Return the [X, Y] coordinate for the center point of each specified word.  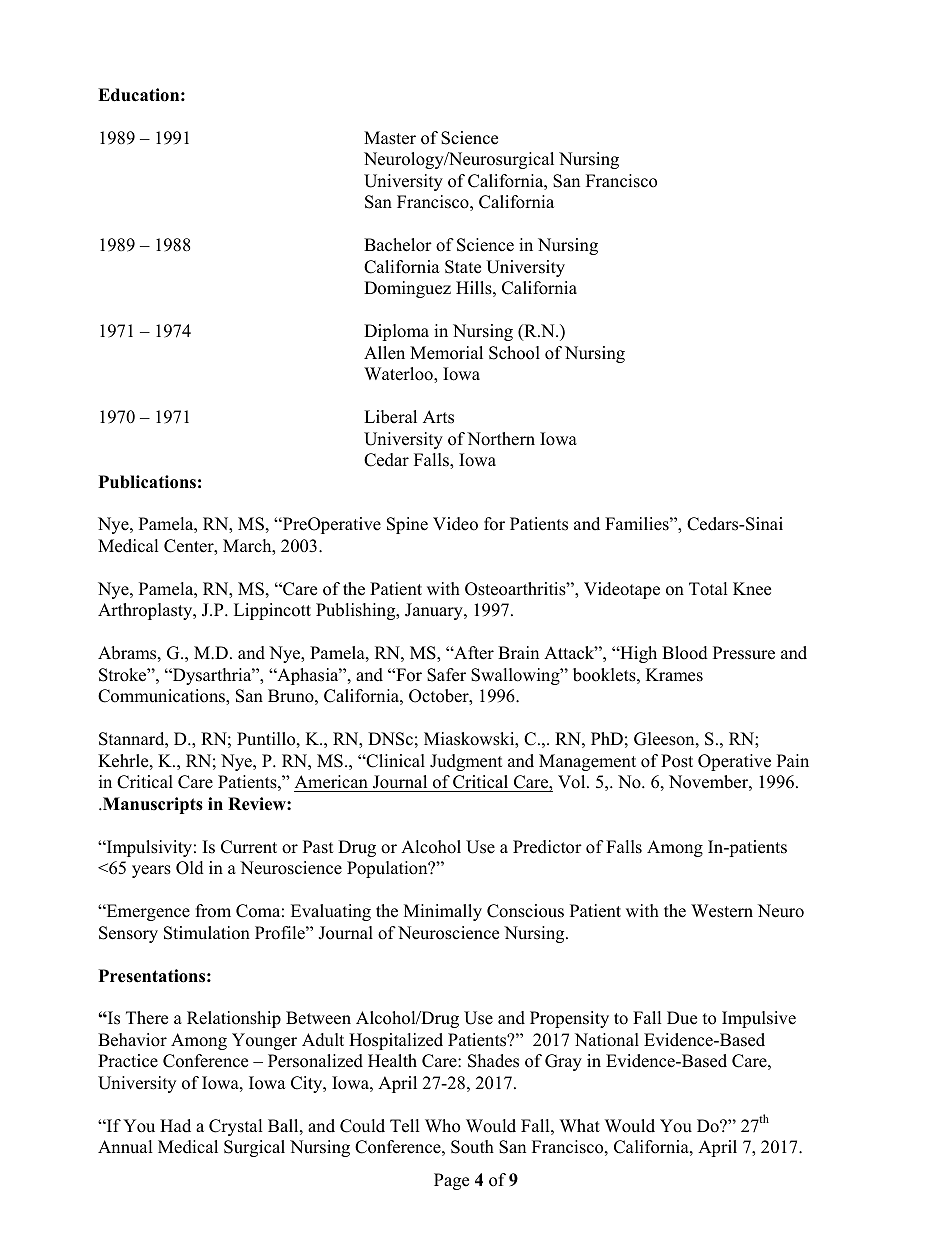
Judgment [466, 762]
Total [708, 589]
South [472, 1147]
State [463, 267]
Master [390, 138]
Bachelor [398, 245]
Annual [125, 1147]
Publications [147, 482]
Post [677, 761]
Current [249, 847]
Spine [407, 525]
